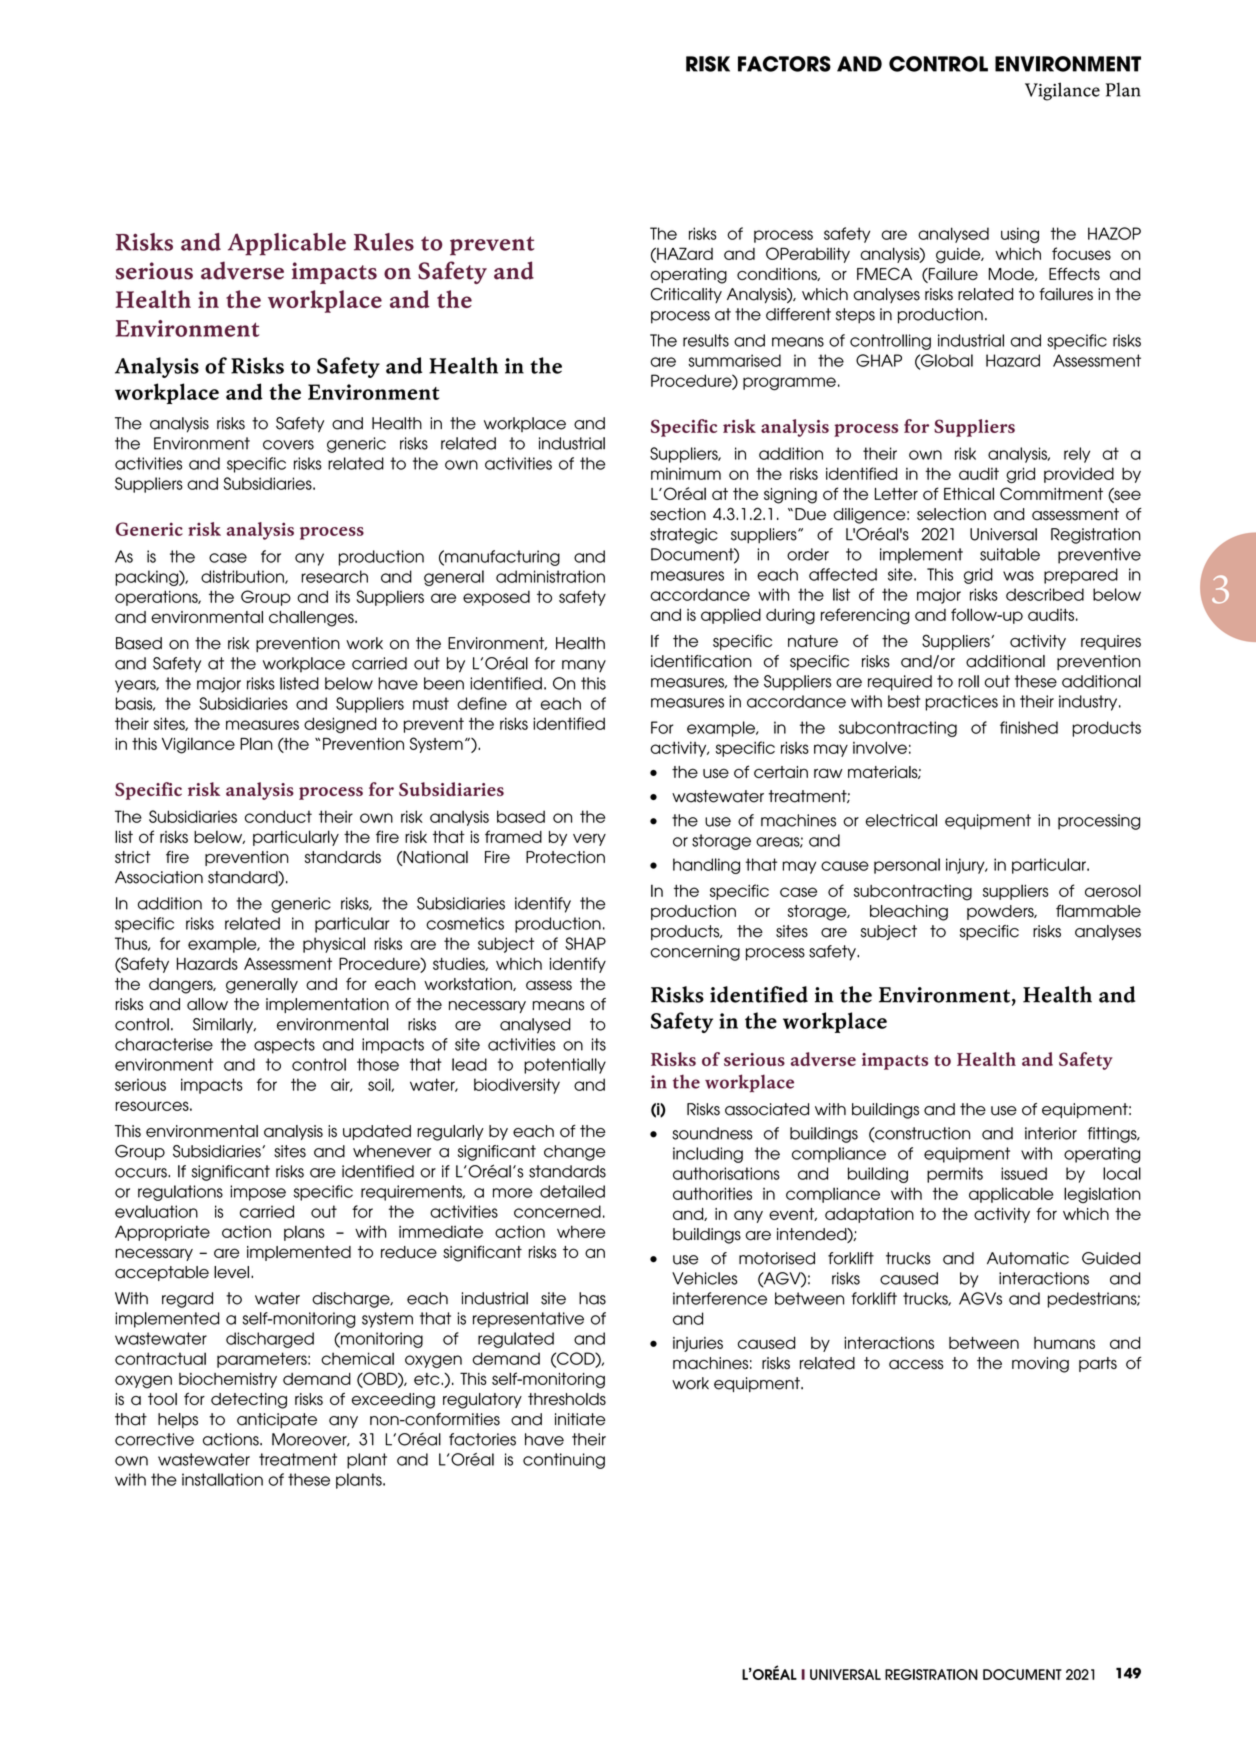  Describe the element at coordinates (784, 64) in the document. I see `FACTORS` at that location.
